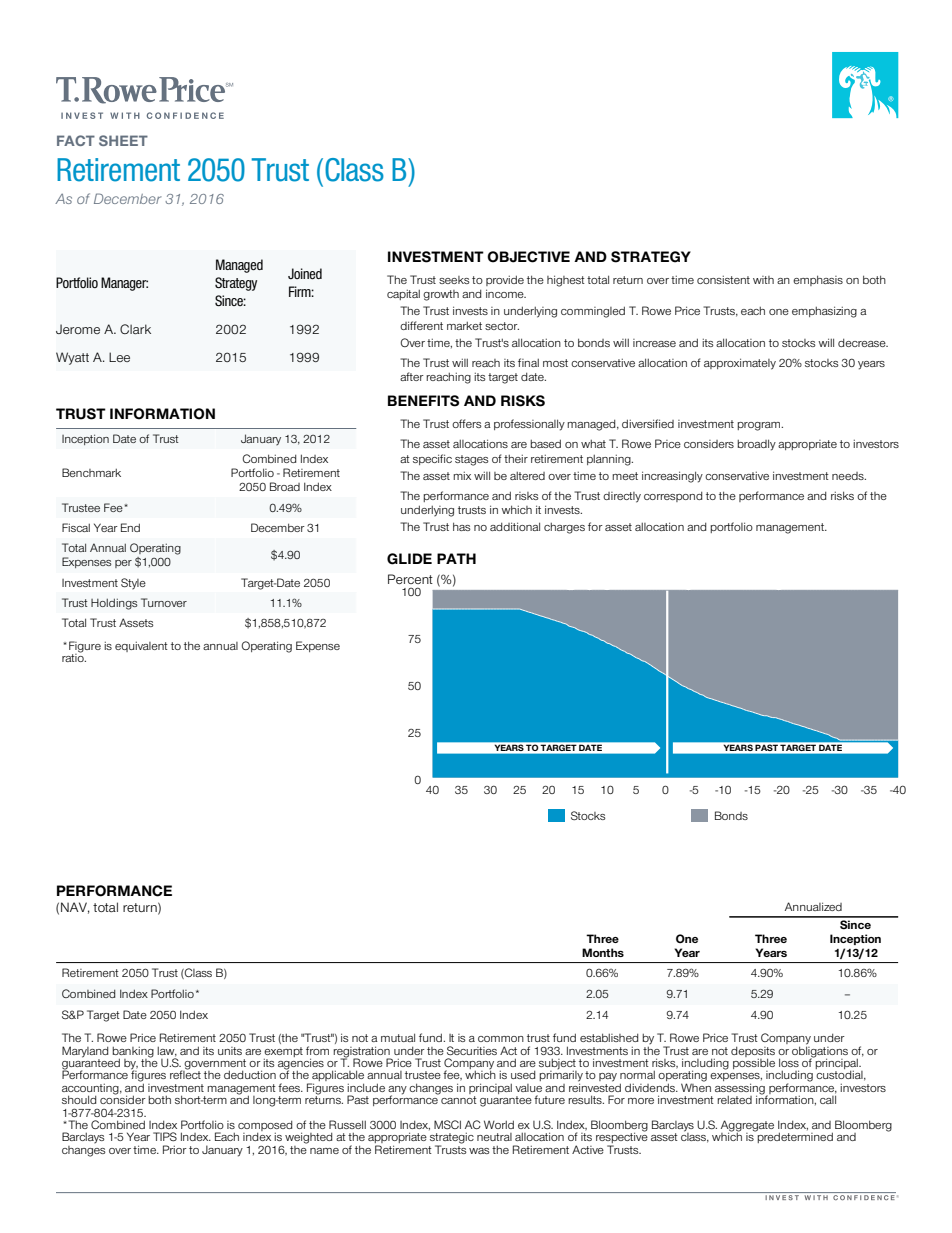 The width and height of the page is (952, 1233). I want to click on PATH, so click(456, 558).
